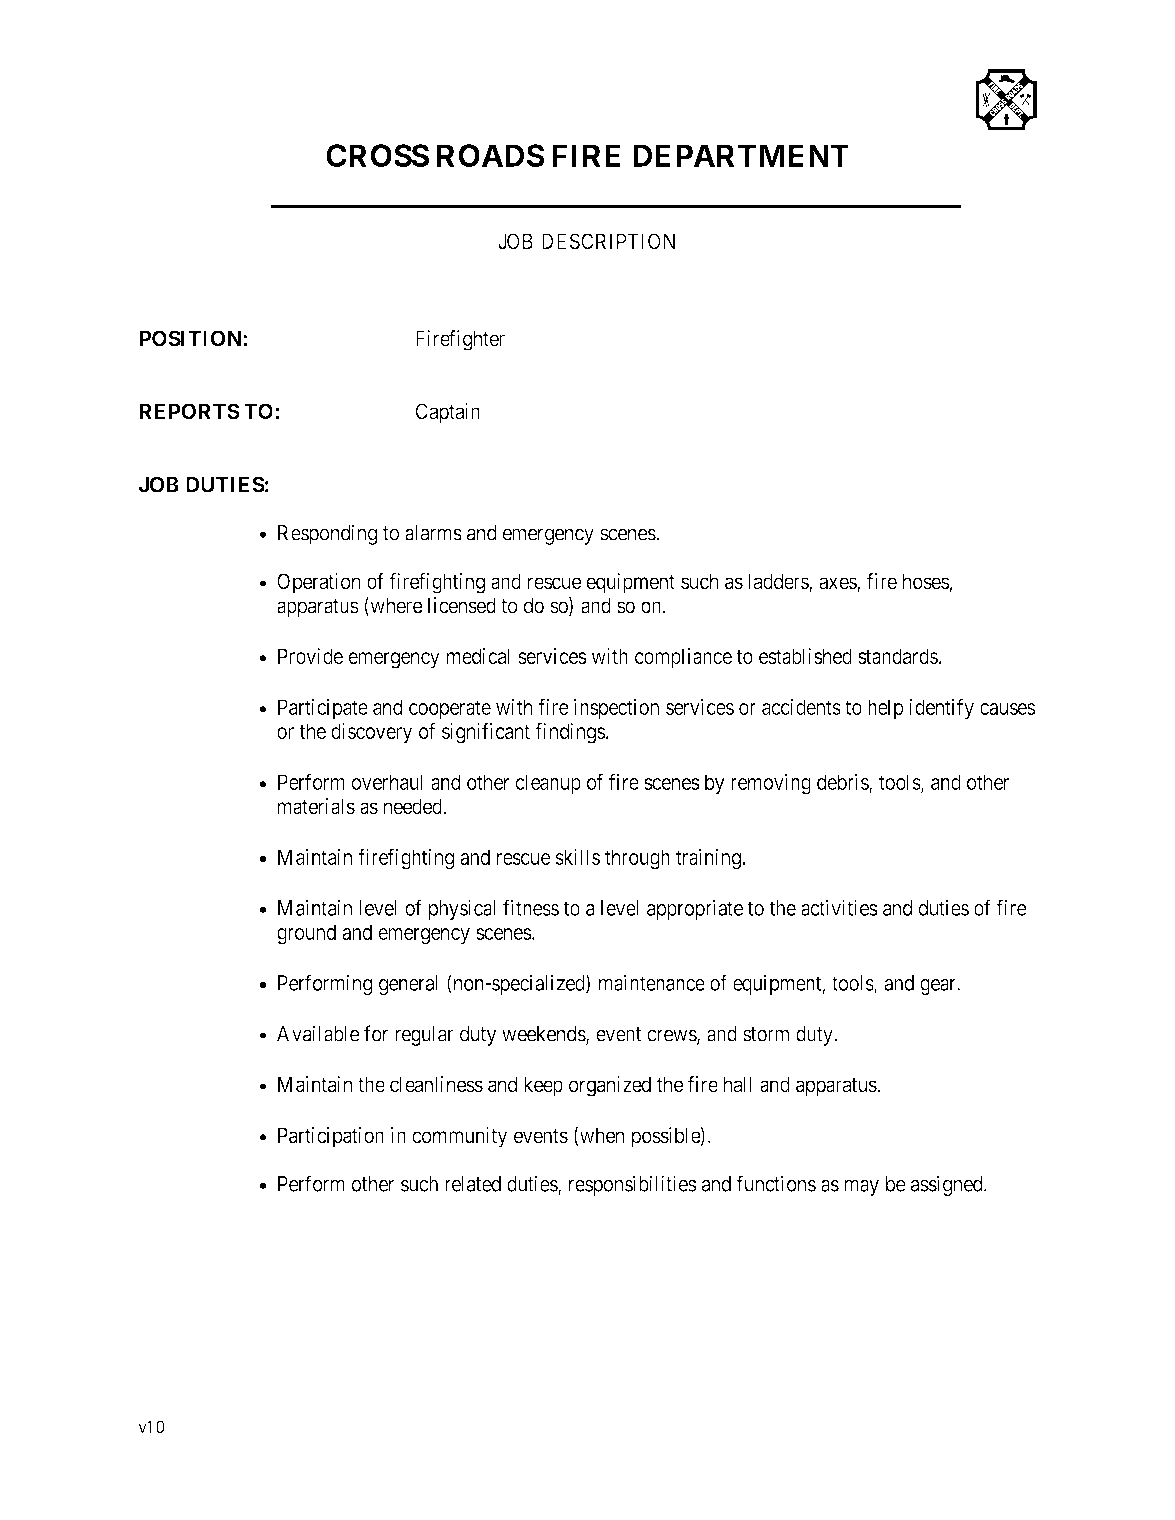  Describe the element at coordinates (926, 581) in the image. I see `hoses` at that location.
